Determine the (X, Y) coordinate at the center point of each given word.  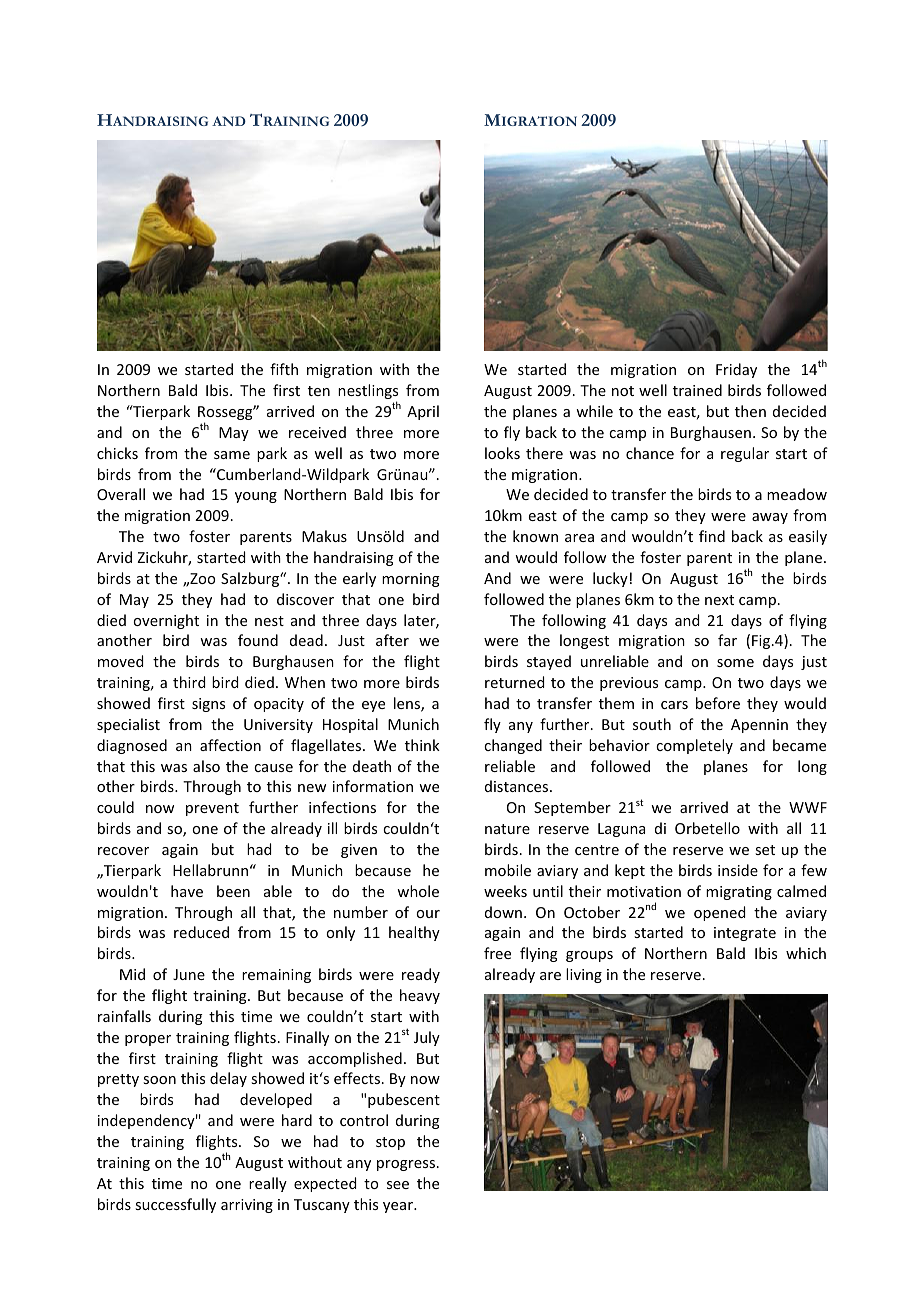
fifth (284, 369)
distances (518, 786)
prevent (212, 809)
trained (697, 390)
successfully (175, 1205)
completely (694, 746)
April (423, 412)
